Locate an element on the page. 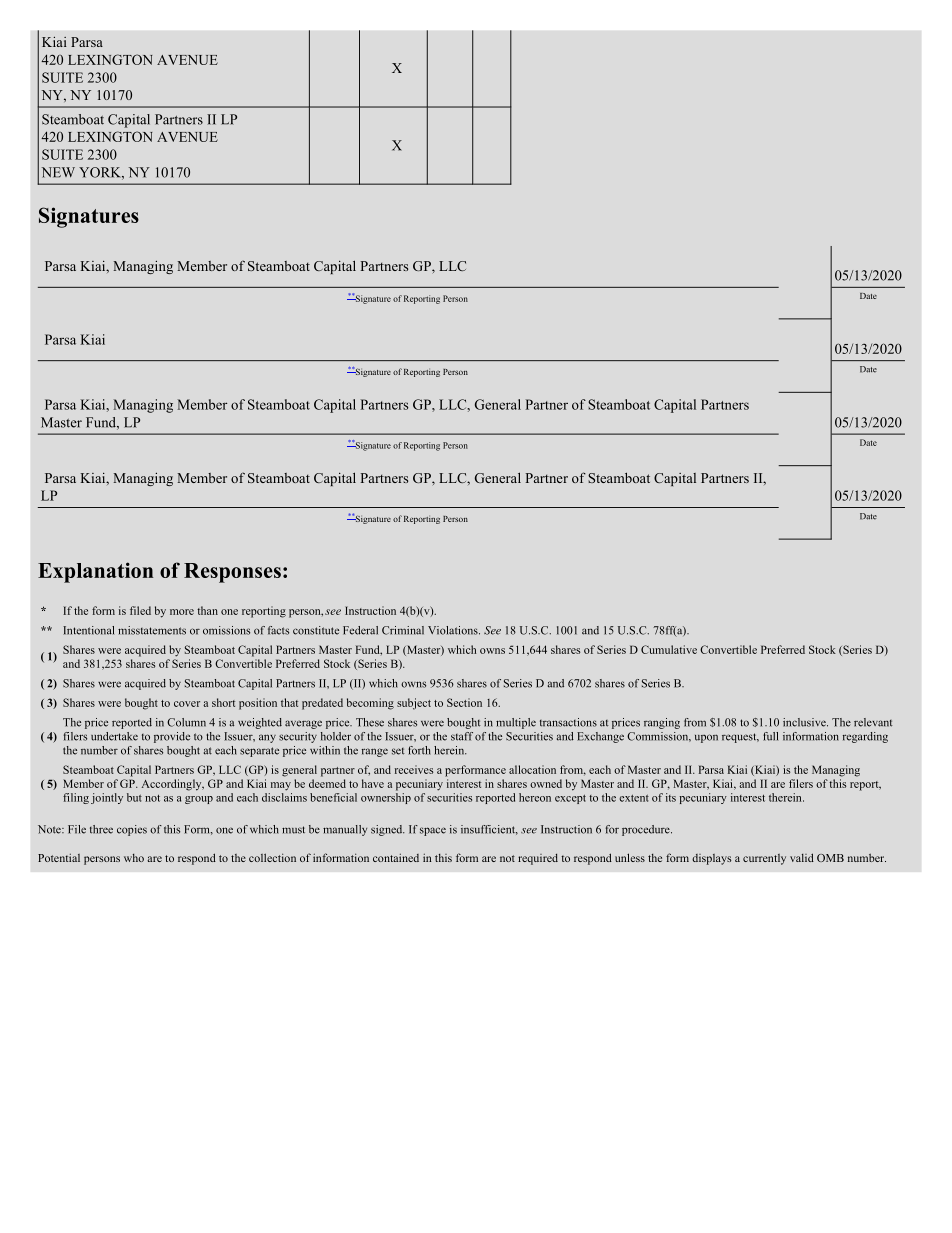 The height and width of the image is (1233, 952). inclusive is located at coordinates (805, 722).
